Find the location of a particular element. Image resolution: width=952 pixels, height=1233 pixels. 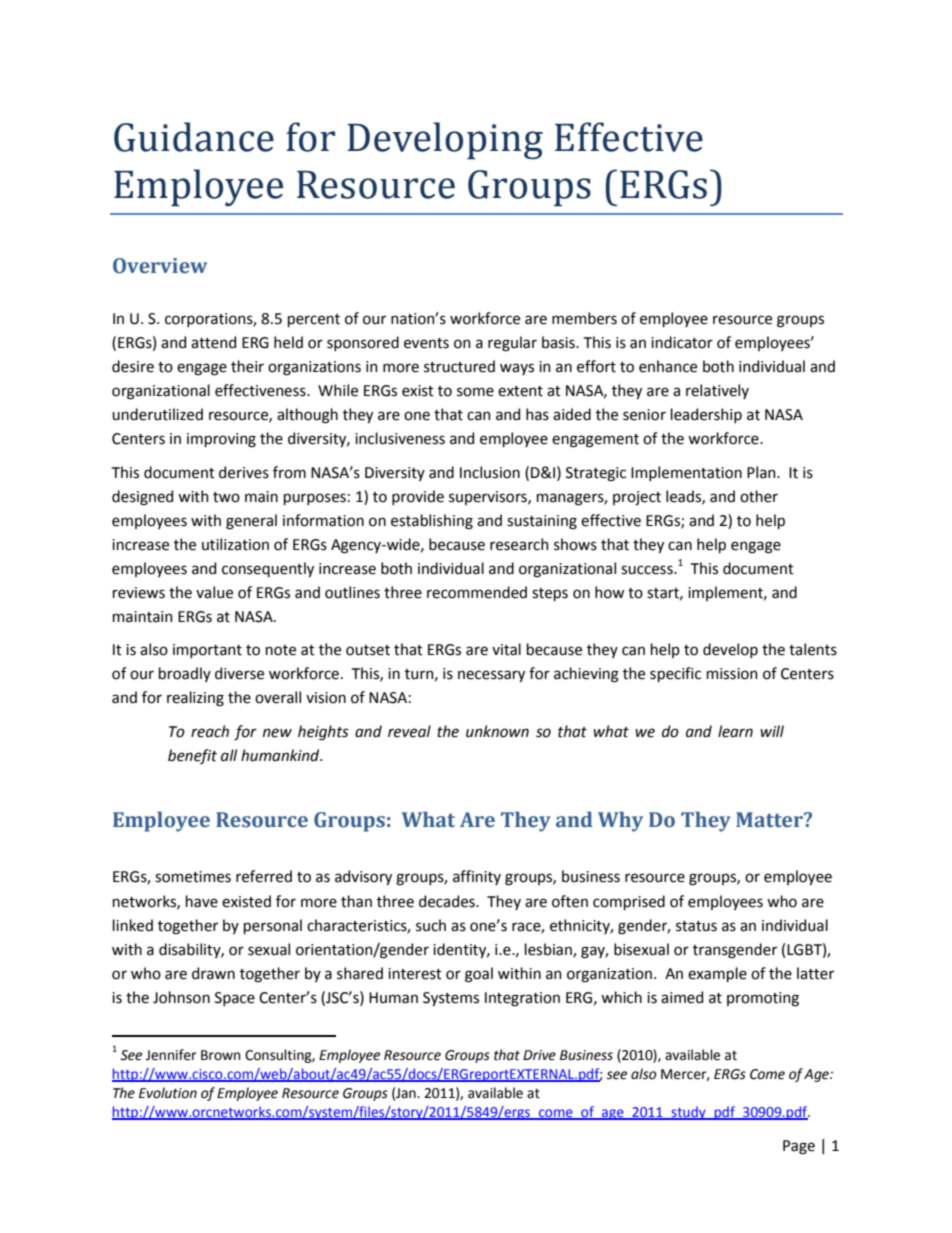

Evolution is located at coordinates (168, 1093).
